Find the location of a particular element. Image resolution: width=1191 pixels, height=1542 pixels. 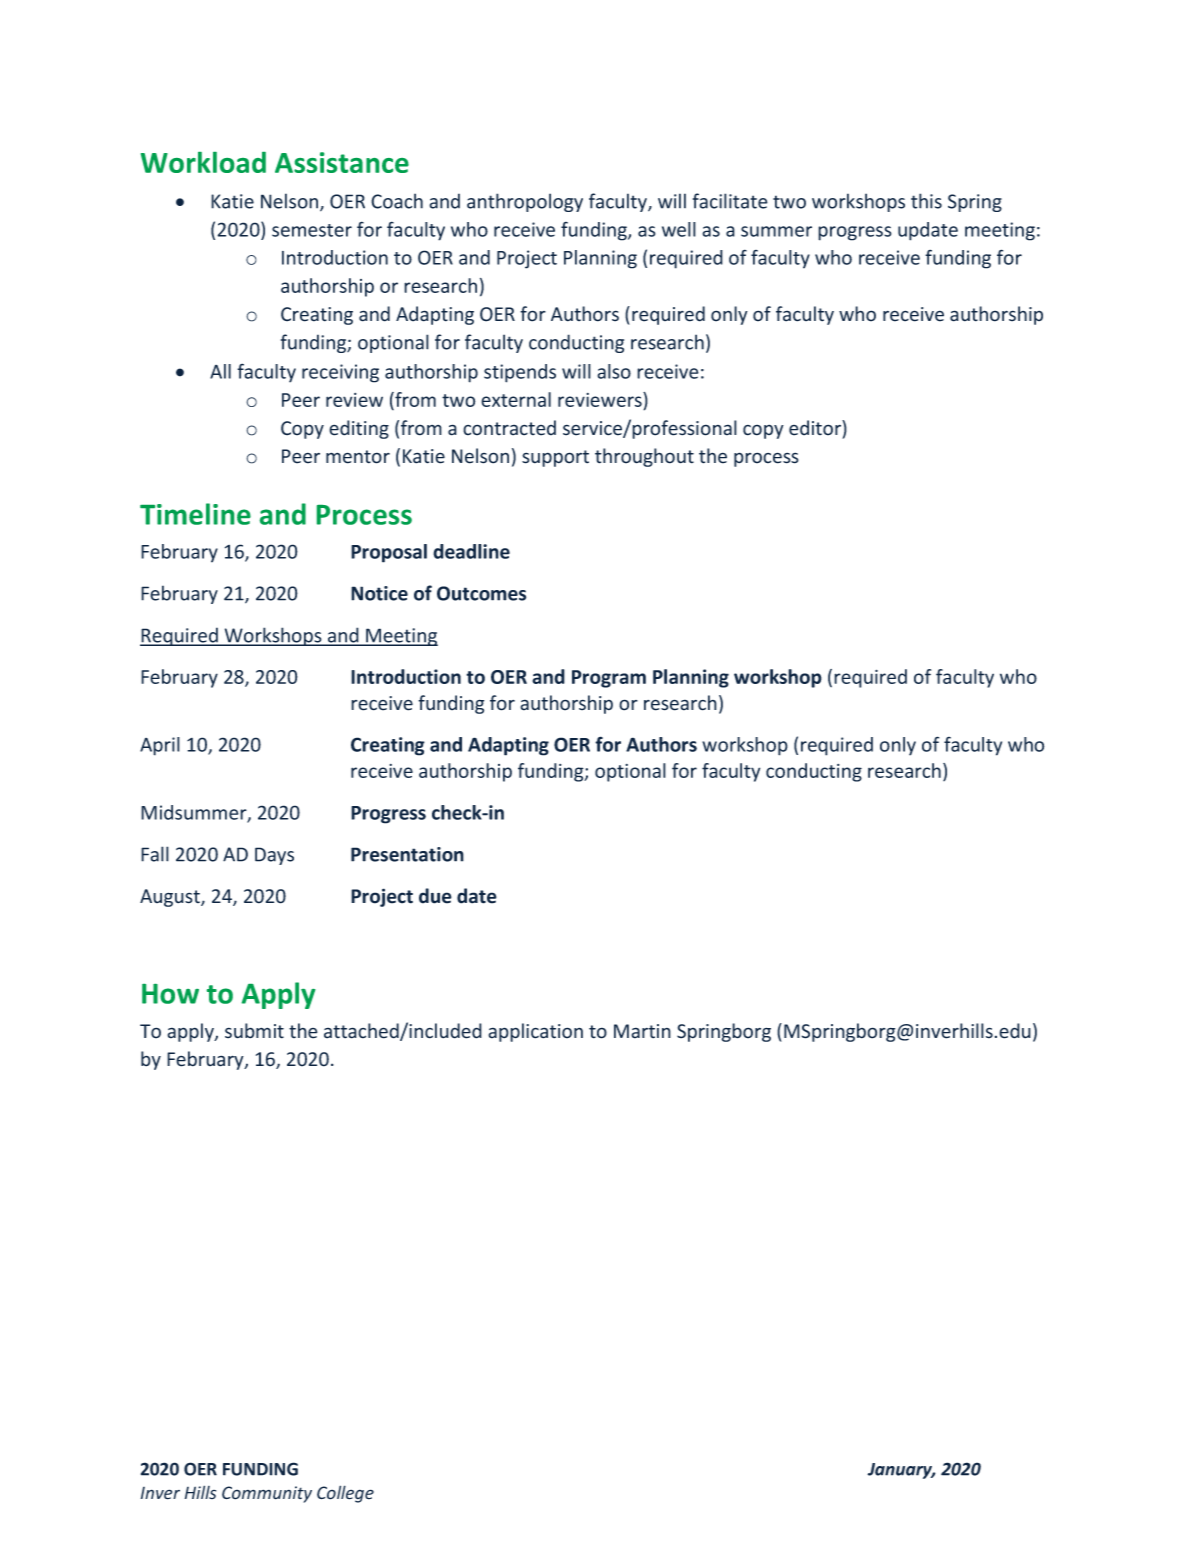

Program is located at coordinates (609, 679).
